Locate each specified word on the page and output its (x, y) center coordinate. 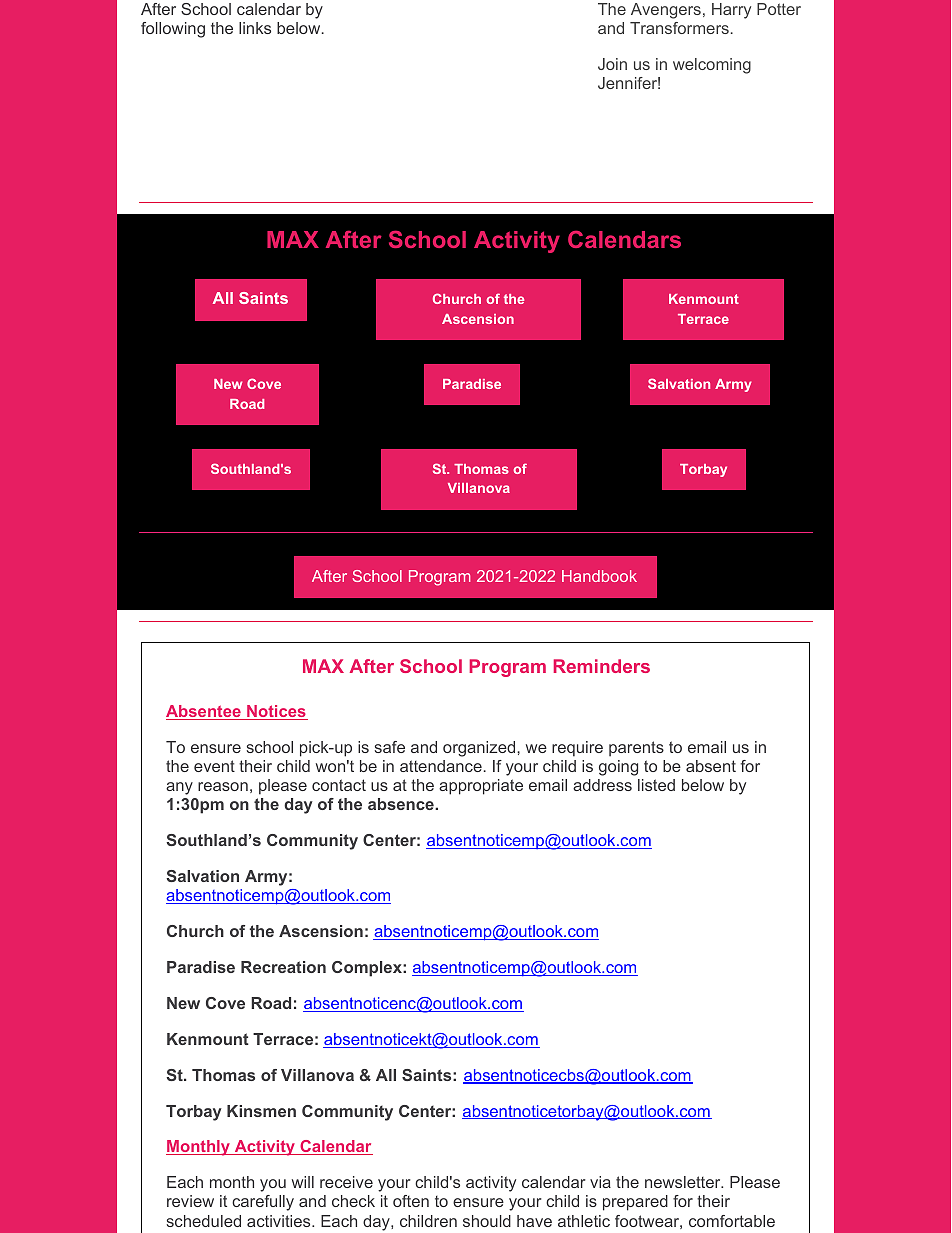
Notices (276, 712)
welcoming (712, 66)
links (255, 28)
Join (612, 64)
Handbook (599, 576)
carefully (263, 1203)
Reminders (602, 666)
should (487, 1221)
